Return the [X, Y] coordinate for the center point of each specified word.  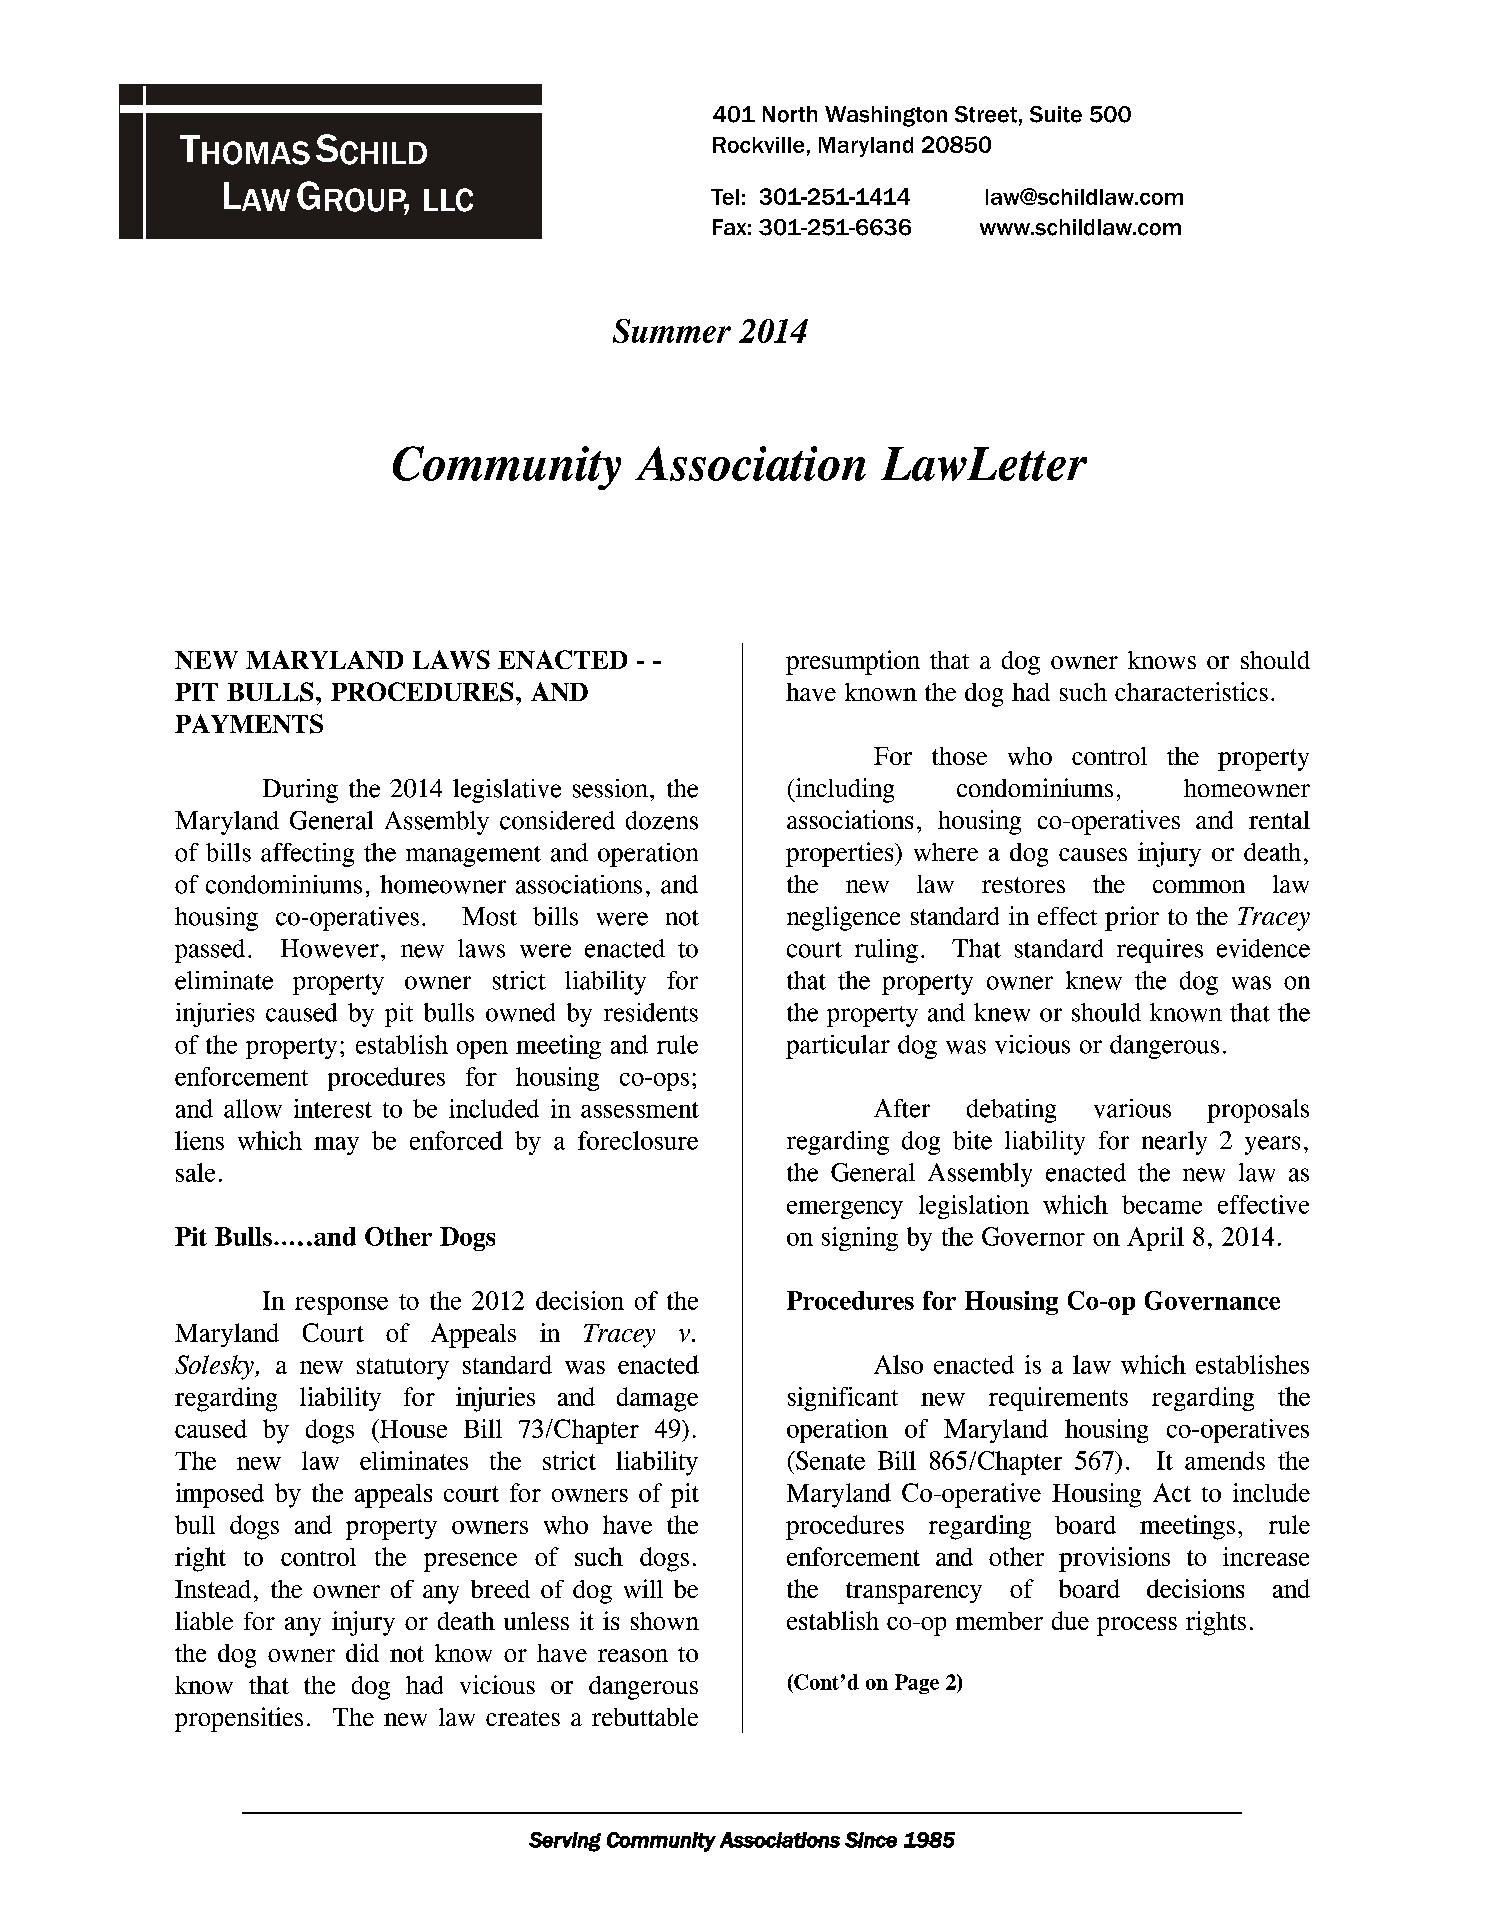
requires [1160, 951]
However [330, 948]
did [362, 1652]
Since [871, 1840]
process [1137, 1626]
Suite [1056, 114]
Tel [725, 197]
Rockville [758, 145]
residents [651, 1012]
